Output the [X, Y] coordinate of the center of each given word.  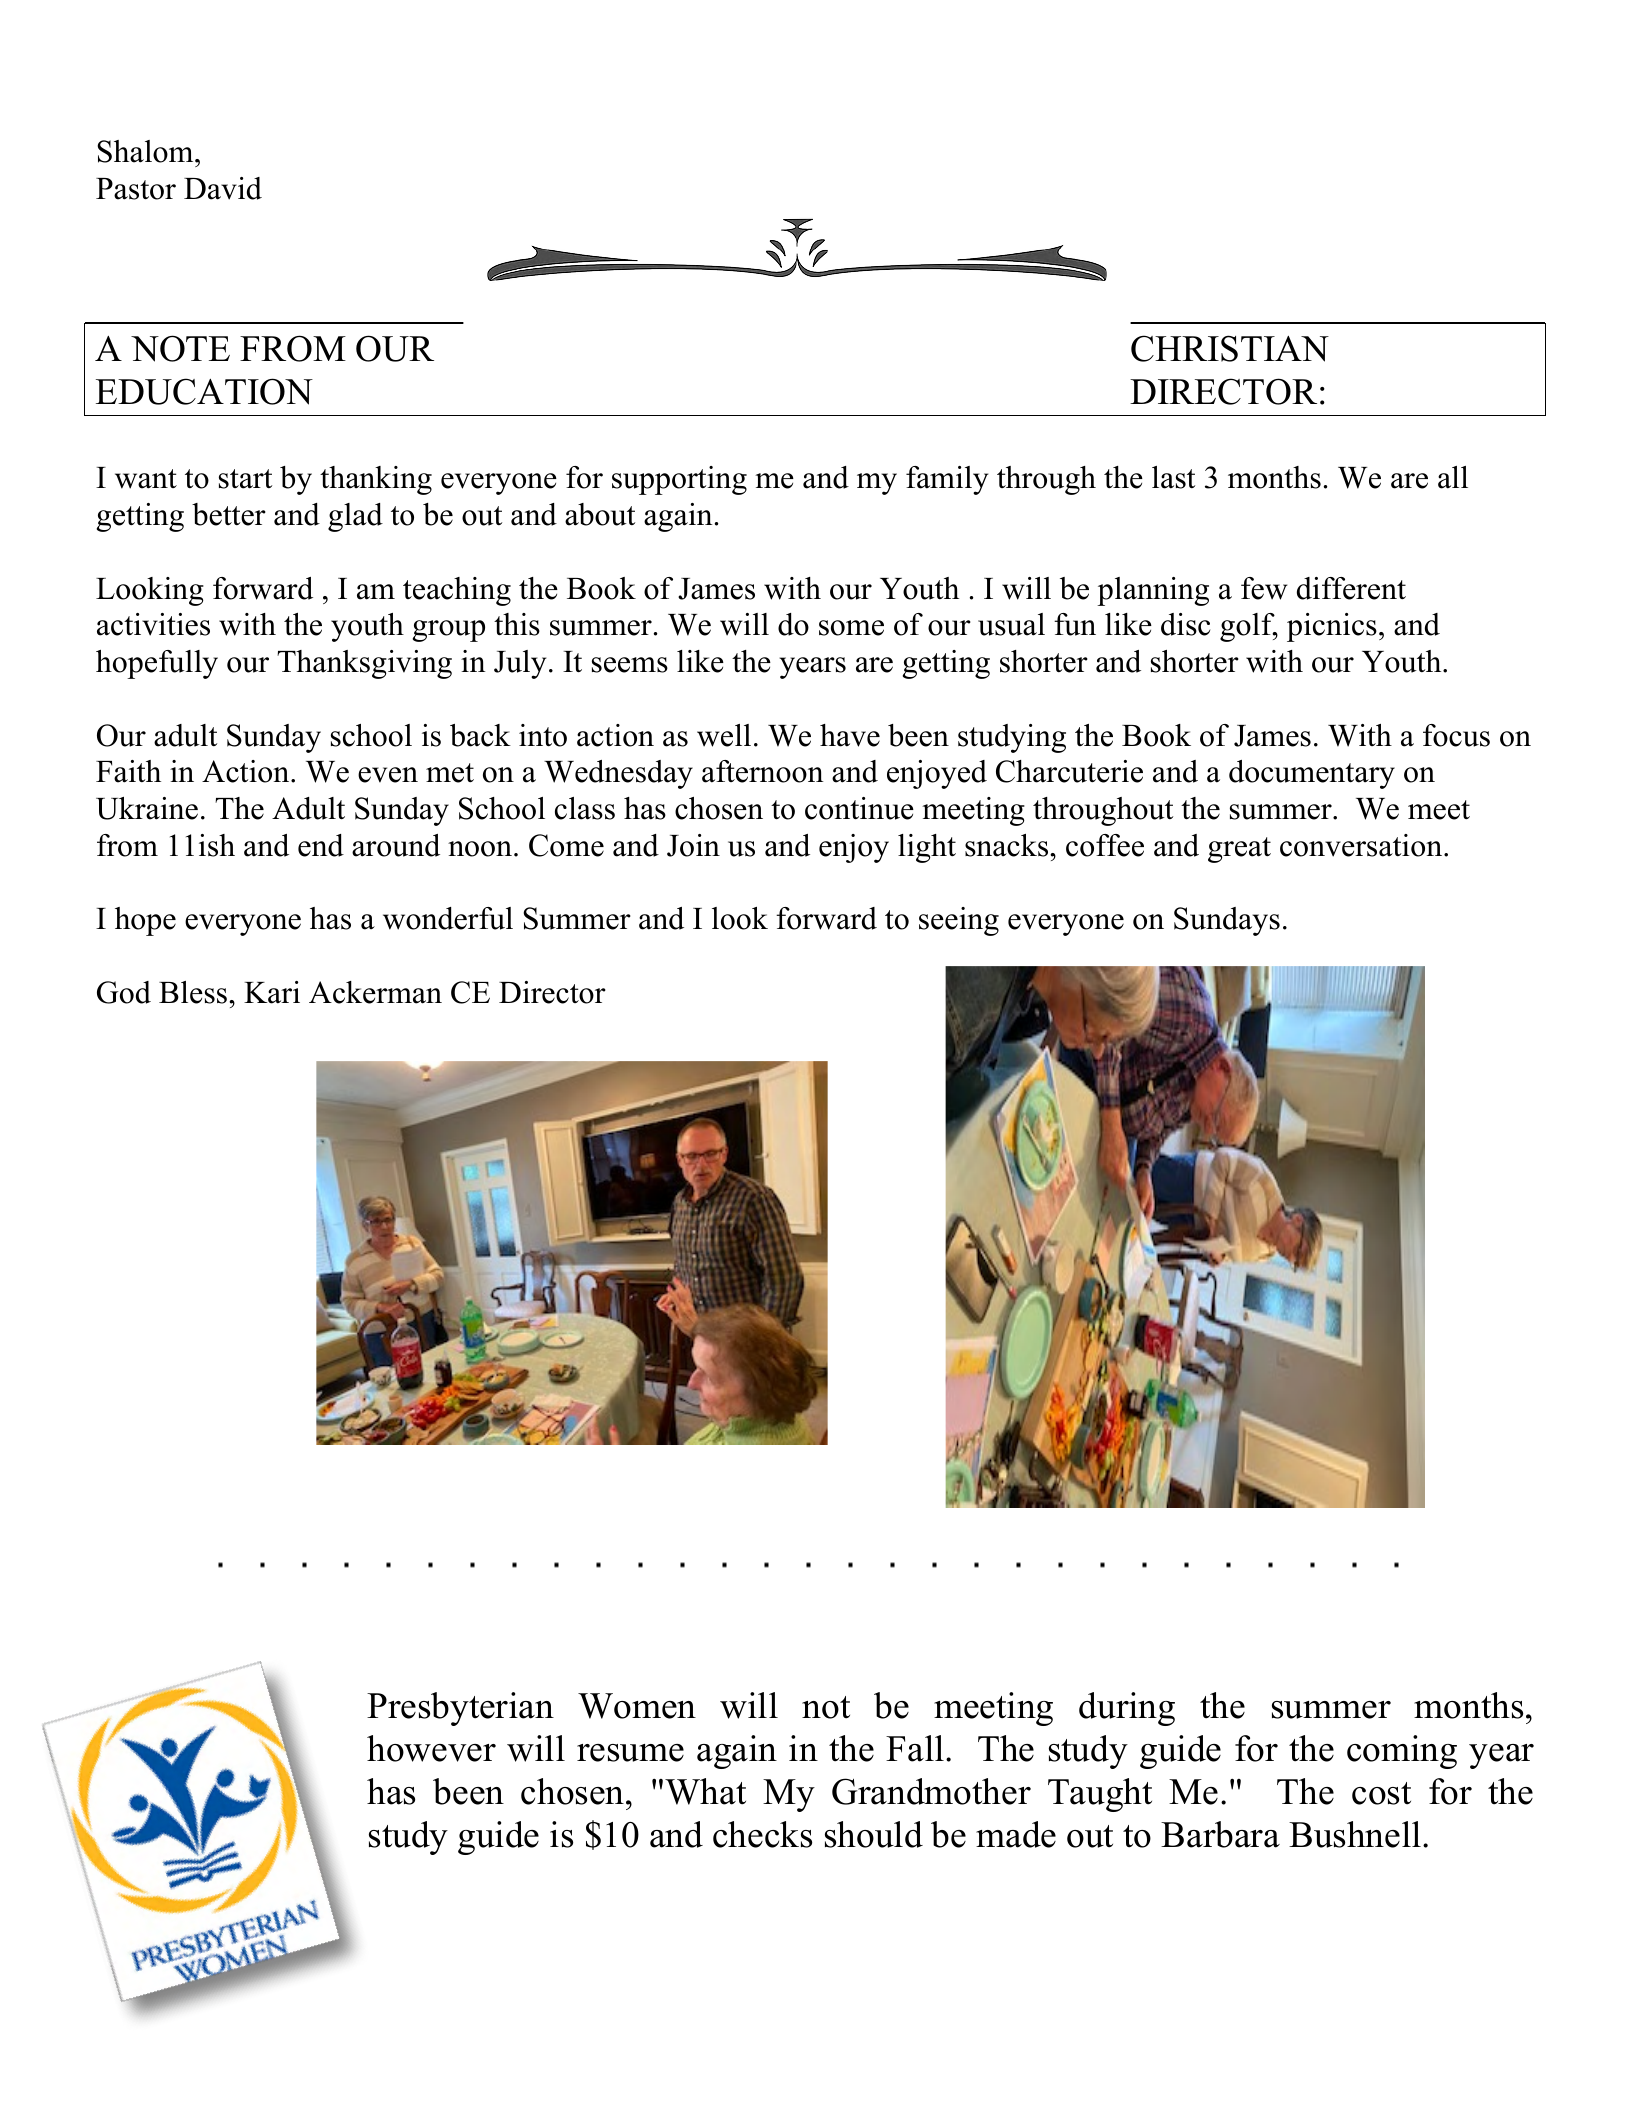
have [850, 735]
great [1239, 850]
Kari [272, 992]
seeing [959, 921]
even [388, 775]
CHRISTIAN [1230, 348]
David [223, 188]
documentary [1312, 774]
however [431, 1748]
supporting [679, 480]
